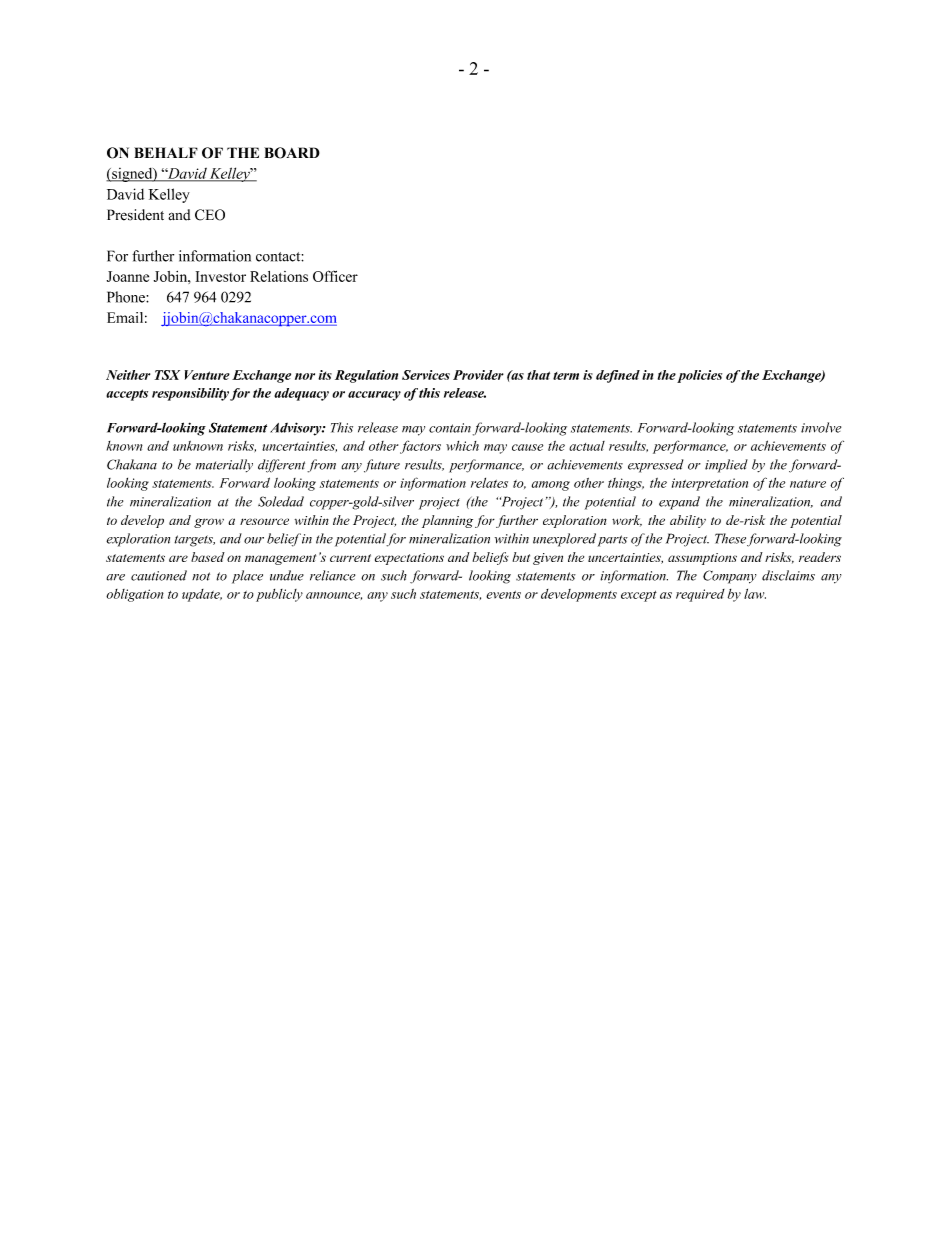 Image resolution: width=952 pixels, height=1233 pixels. I want to click on events, so click(503, 595).
